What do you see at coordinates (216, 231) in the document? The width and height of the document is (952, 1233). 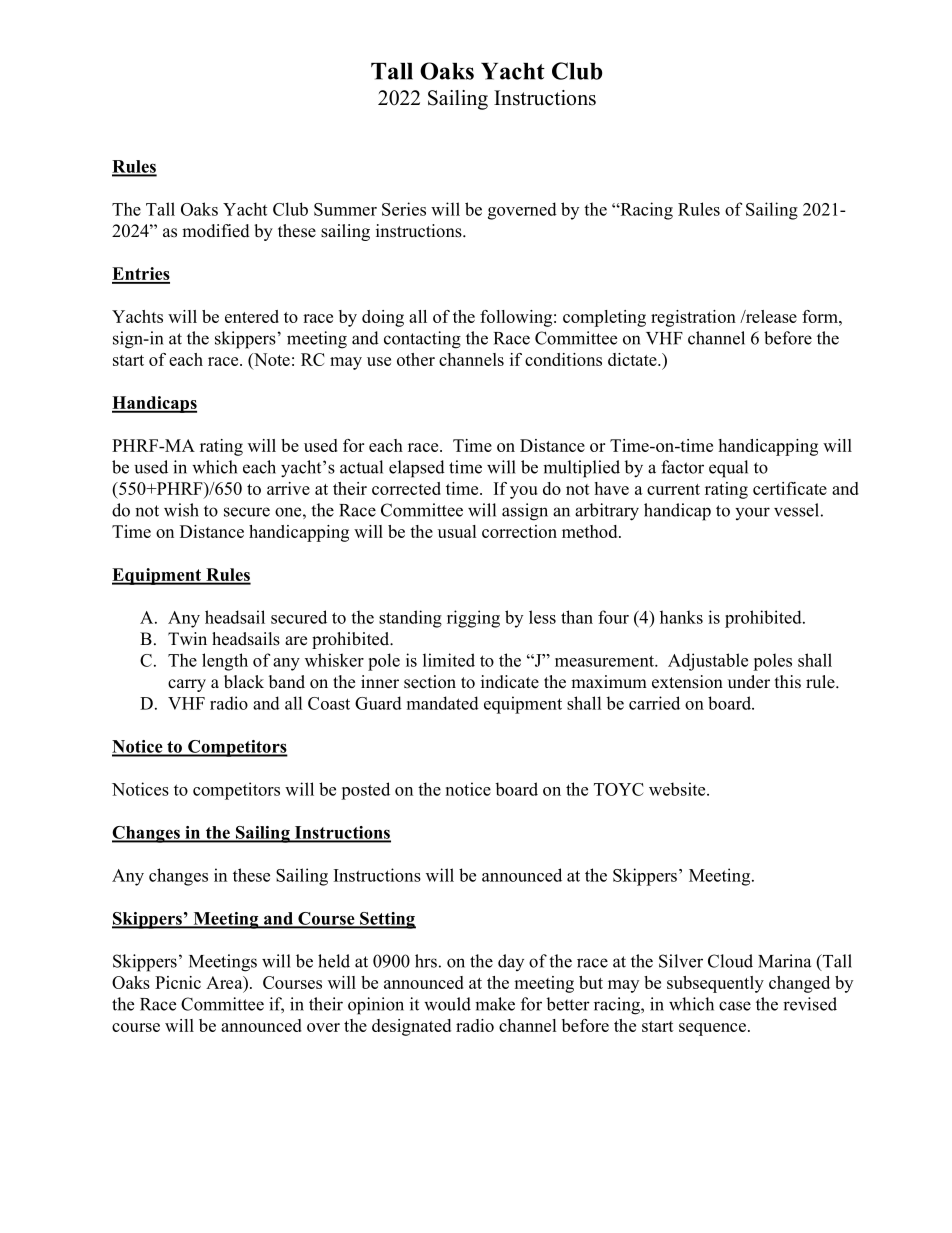 I see `modified` at bounding box center [216, 231].
